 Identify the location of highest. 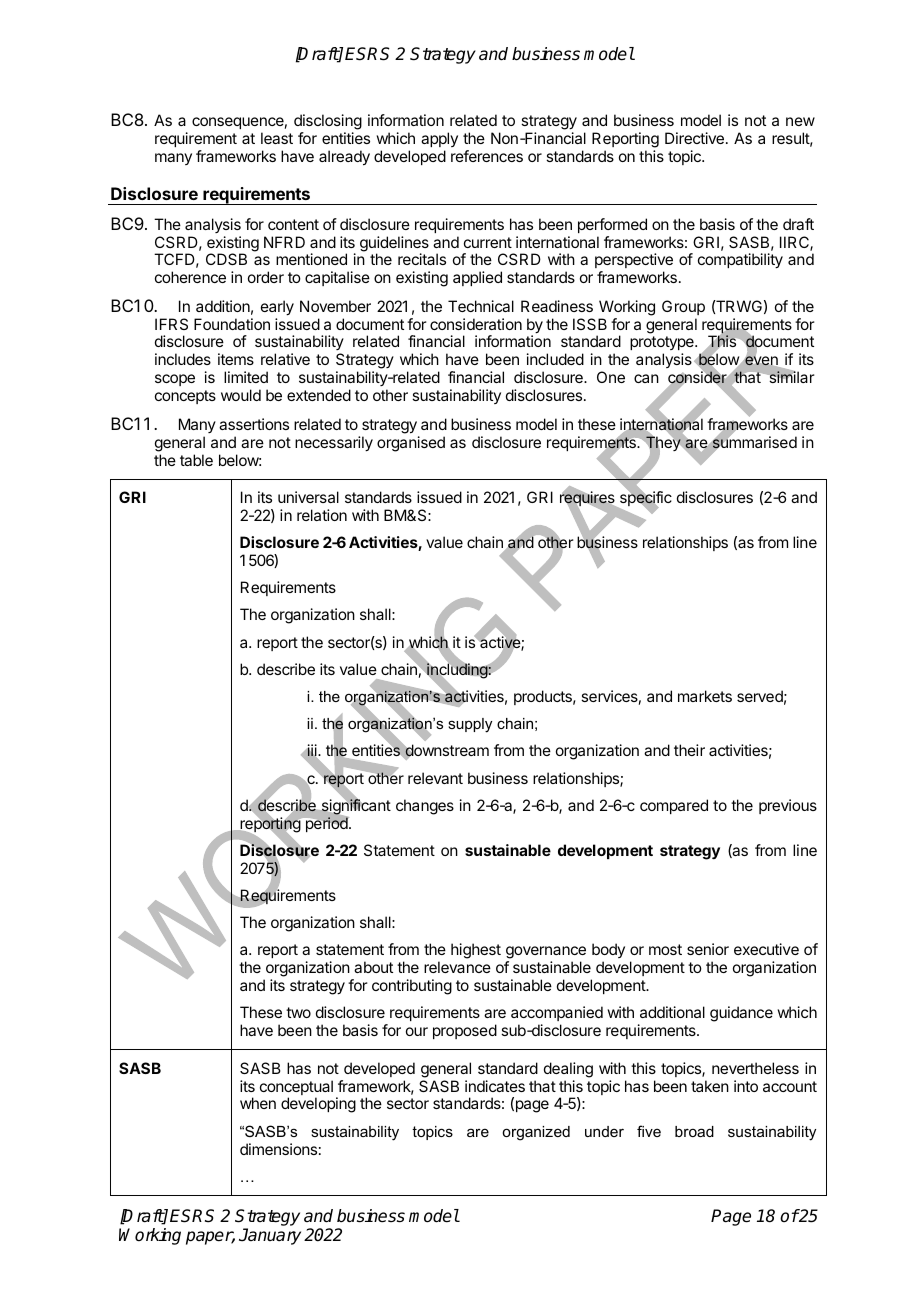
(476, 951).
